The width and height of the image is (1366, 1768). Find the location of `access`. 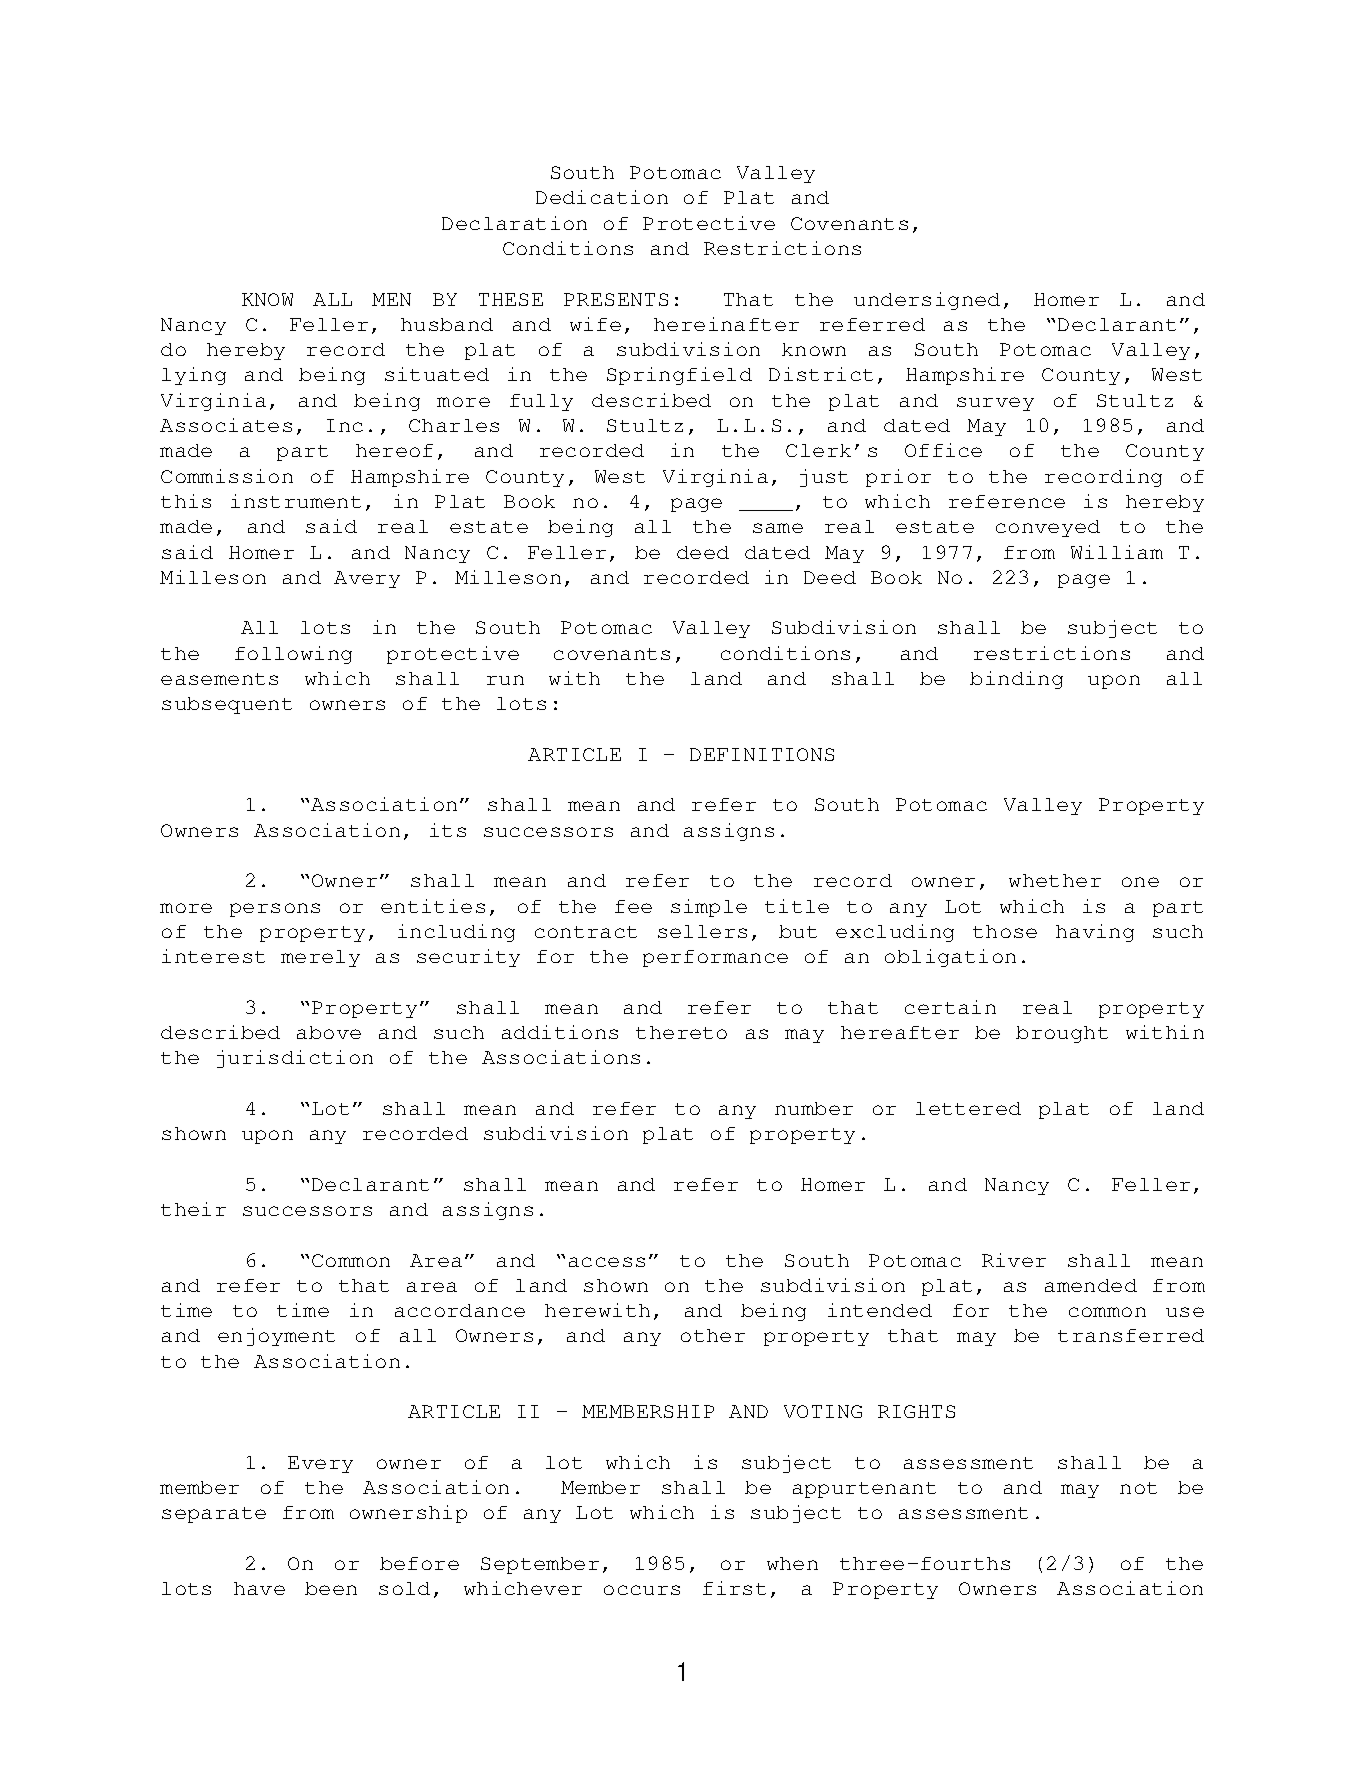

access is located at coordinates (607, 1262).
